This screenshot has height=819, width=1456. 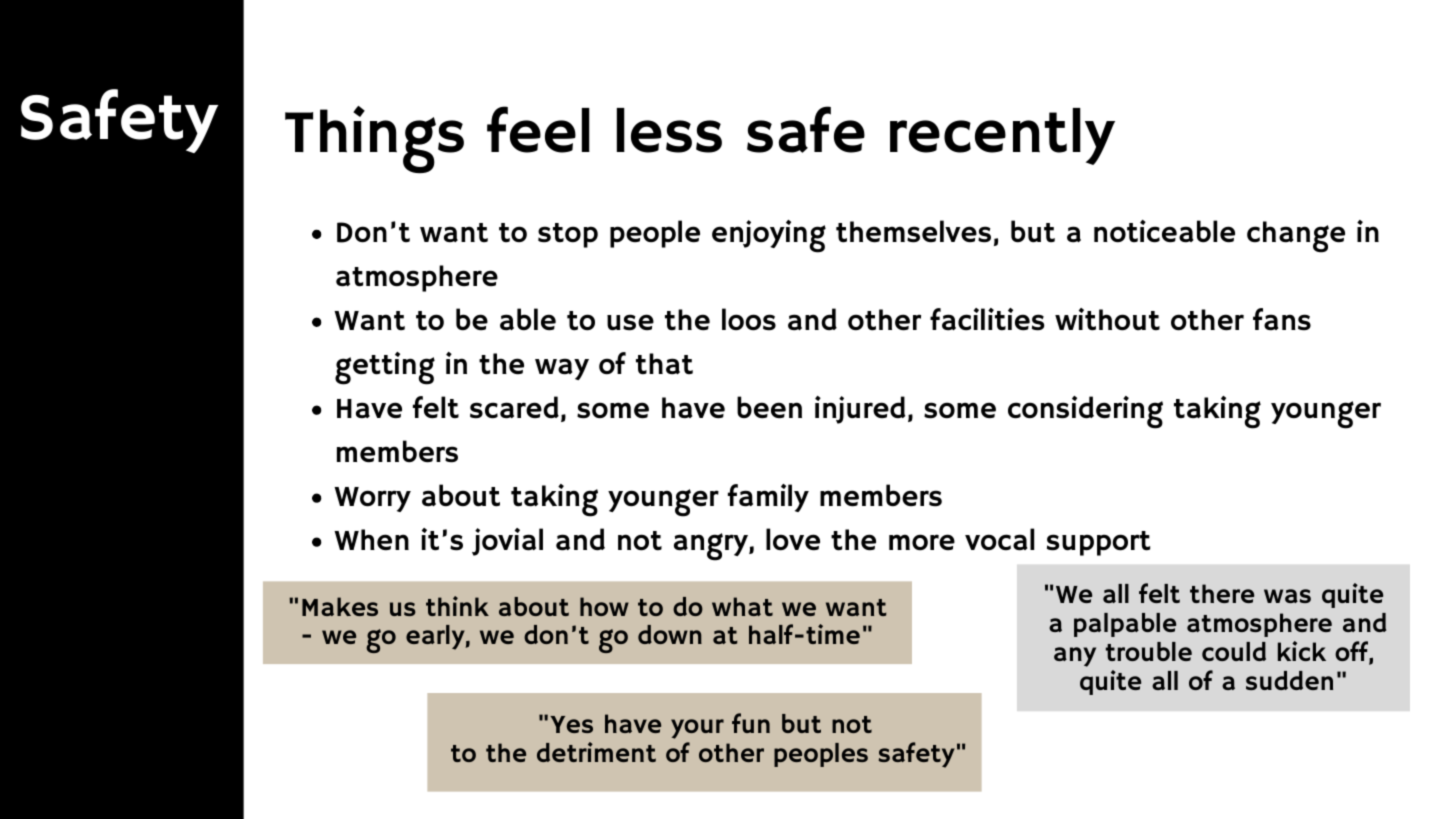 What do you see at coordinates (1098, 543) in the screenshot?
I see `support` at bounding box center [1098, 543].
